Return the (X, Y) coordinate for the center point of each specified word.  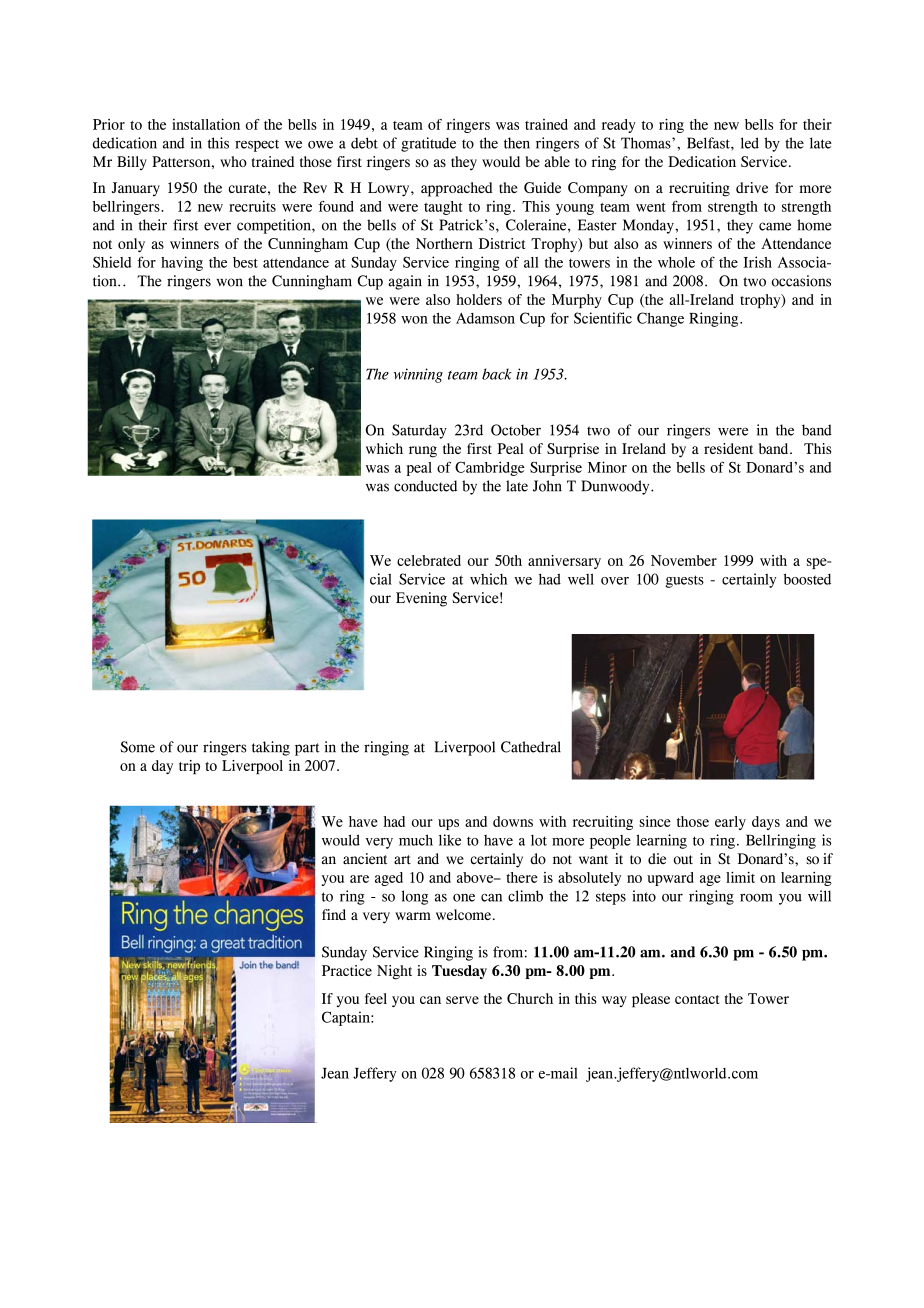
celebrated (429, 560)
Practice (347, 970)
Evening (421, 599)
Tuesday (459, 972)
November (684, 560)
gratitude (428, 144)
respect (257, 145)
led (750, 143)
